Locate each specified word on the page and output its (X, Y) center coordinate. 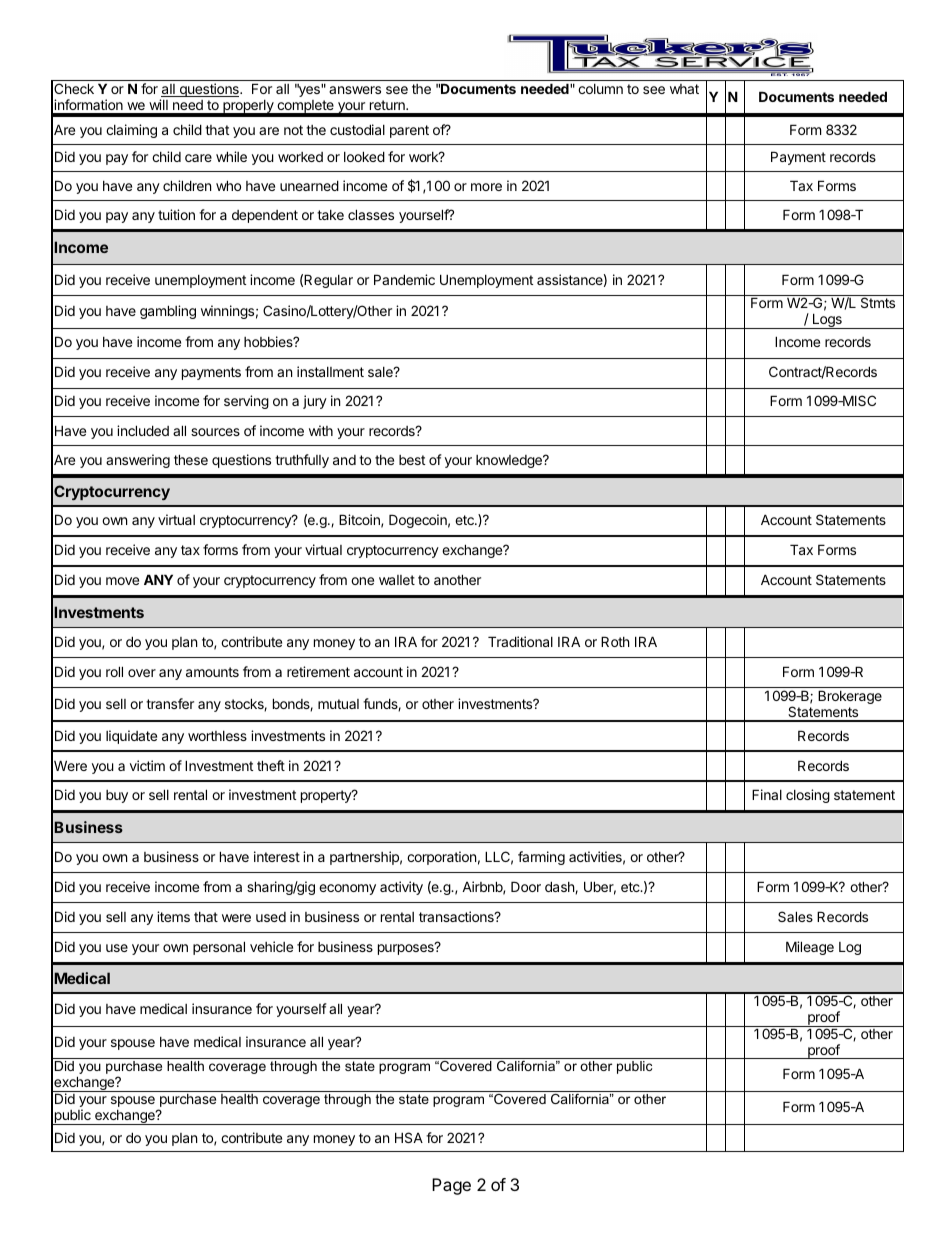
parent (409, 131)
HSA (409, 1137)
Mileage (810, 948)
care (198, 158)
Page (451, 1186)
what (684, 89)
